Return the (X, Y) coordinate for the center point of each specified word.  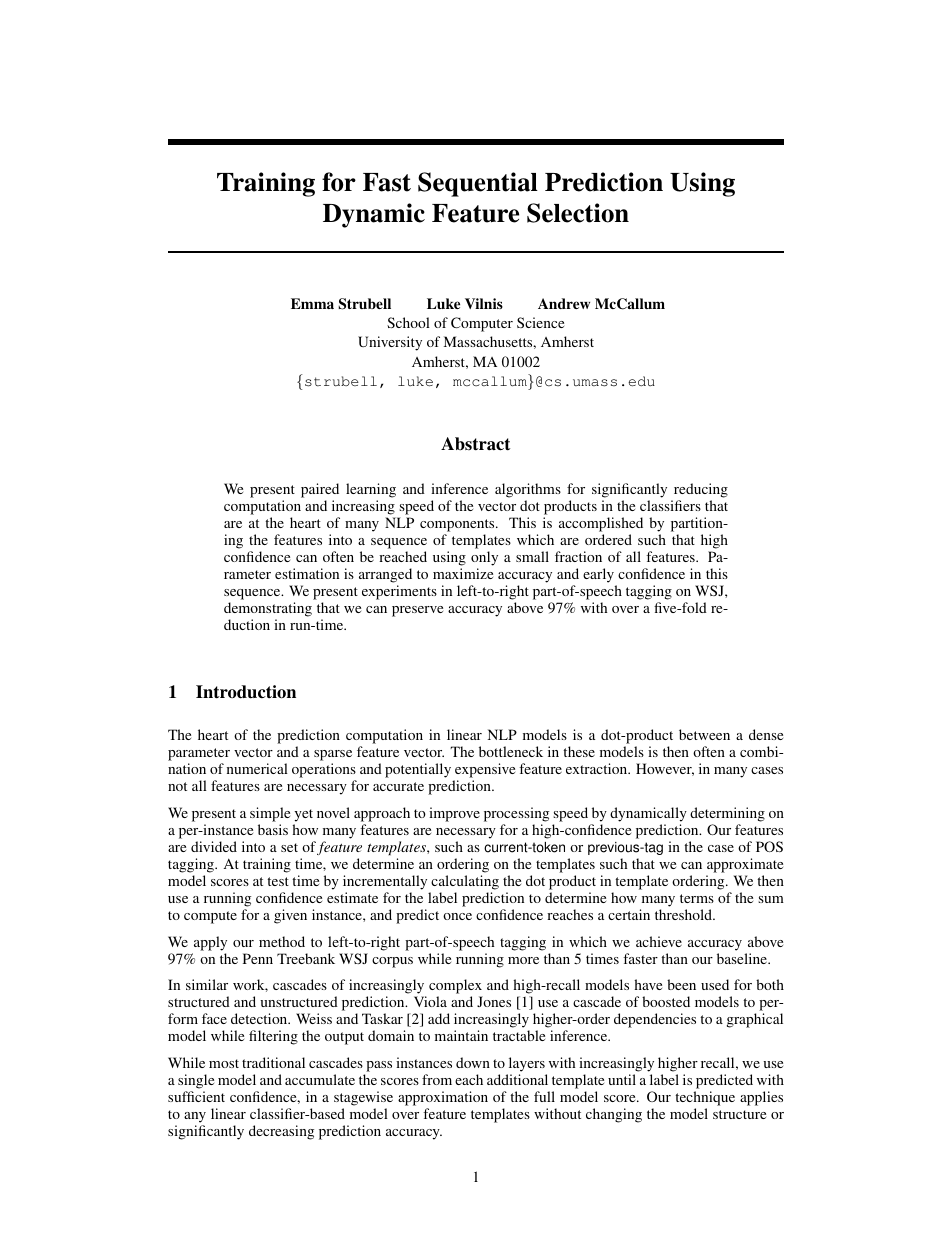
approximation (443, 1098)
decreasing (281, 1132)
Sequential (478, 184)
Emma (312, 303)
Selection (578, 213)
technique (705, 1098)
